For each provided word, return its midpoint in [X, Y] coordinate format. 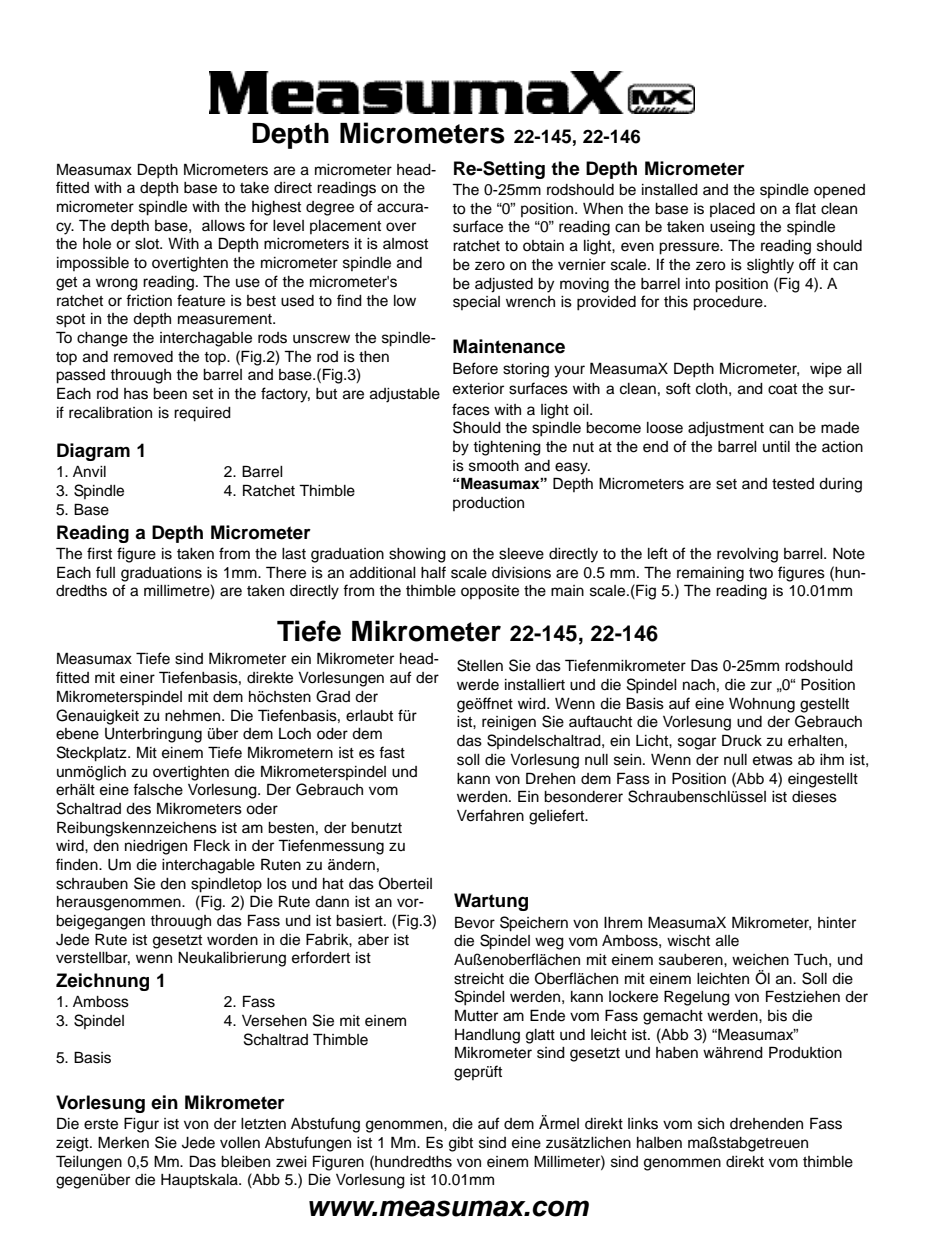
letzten [263, 1124]
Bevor [475, 922]
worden [232, 940]
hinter [837, 923]
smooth [494, 466]
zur [761, 685]
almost [405, 244]
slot [148, 244]
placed [732, 210]
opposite [490, 592]
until [776, 446]
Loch [295, 734]
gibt [461, 1144]
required [202, 414]
